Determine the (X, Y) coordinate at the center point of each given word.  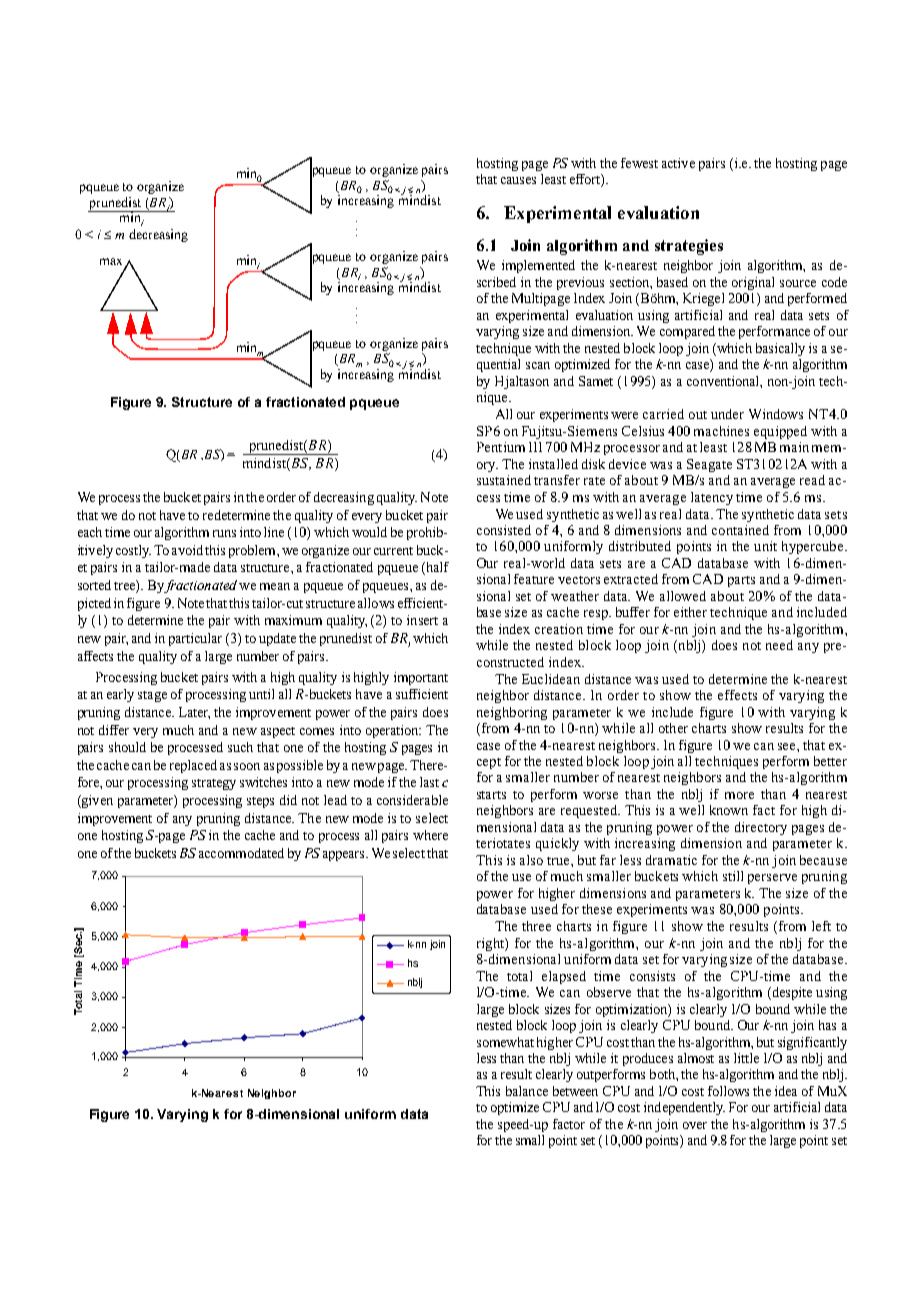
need (779, 645)
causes (518, 180)
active (678, 163)
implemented (538, 266)
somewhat (505, 1042)
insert (422, 620)
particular (195, 639)
